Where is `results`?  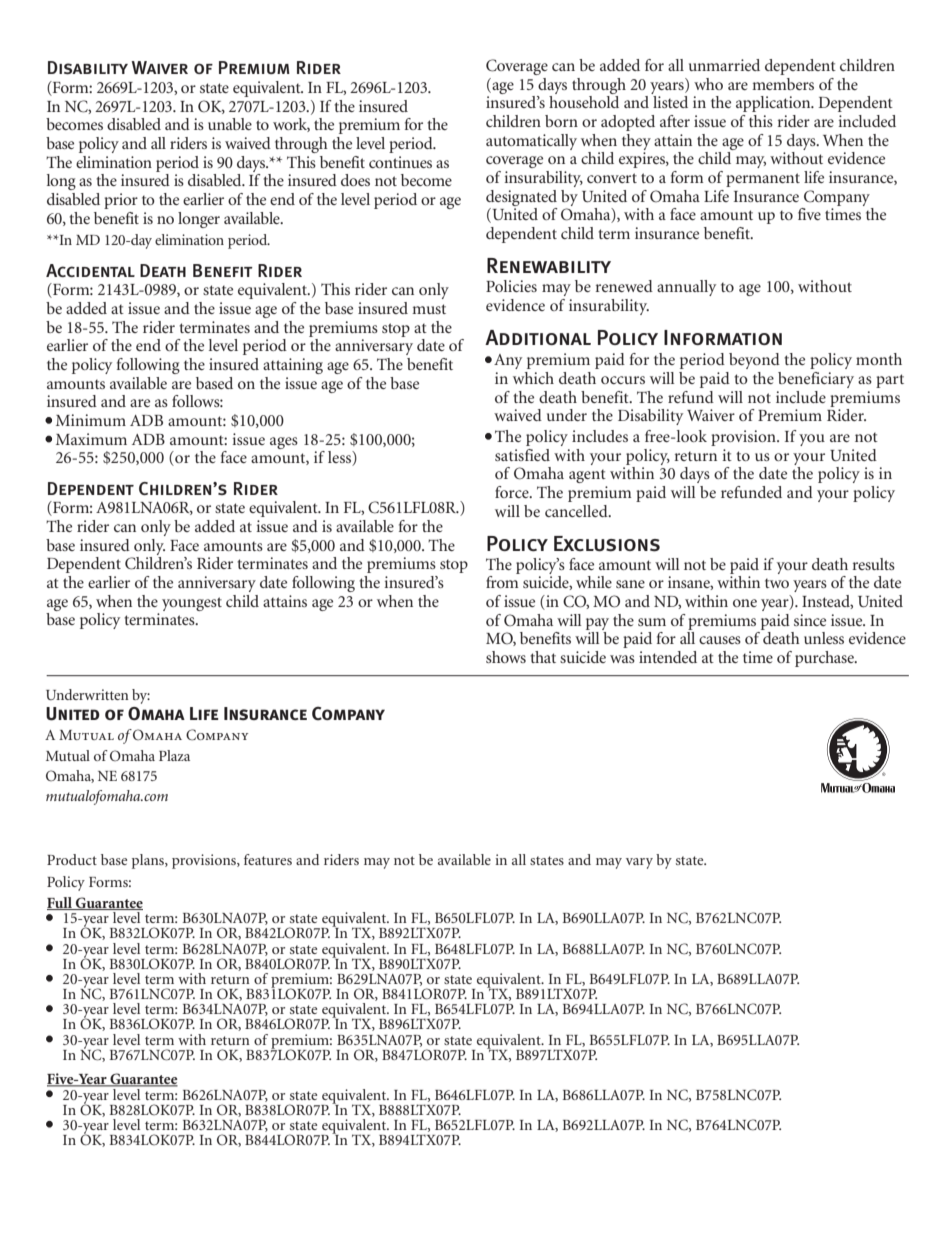 results is located at coordinates (874, 564).
